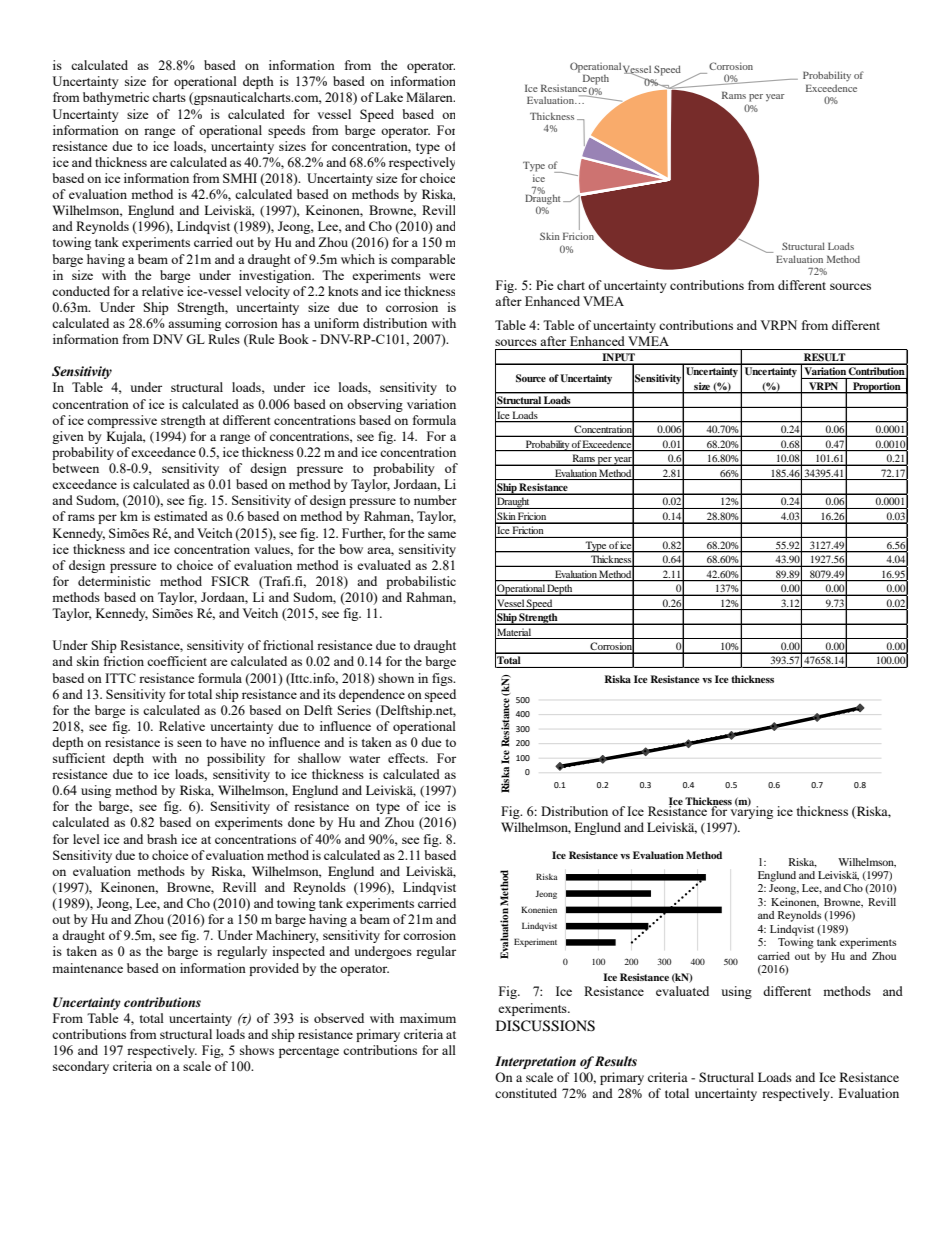 The height and width of the screenshot is (1233, 952). What do you see at coordinates (877, 388) in the screenshot?
I see `Proportion` at bounding box center [877, 388].
